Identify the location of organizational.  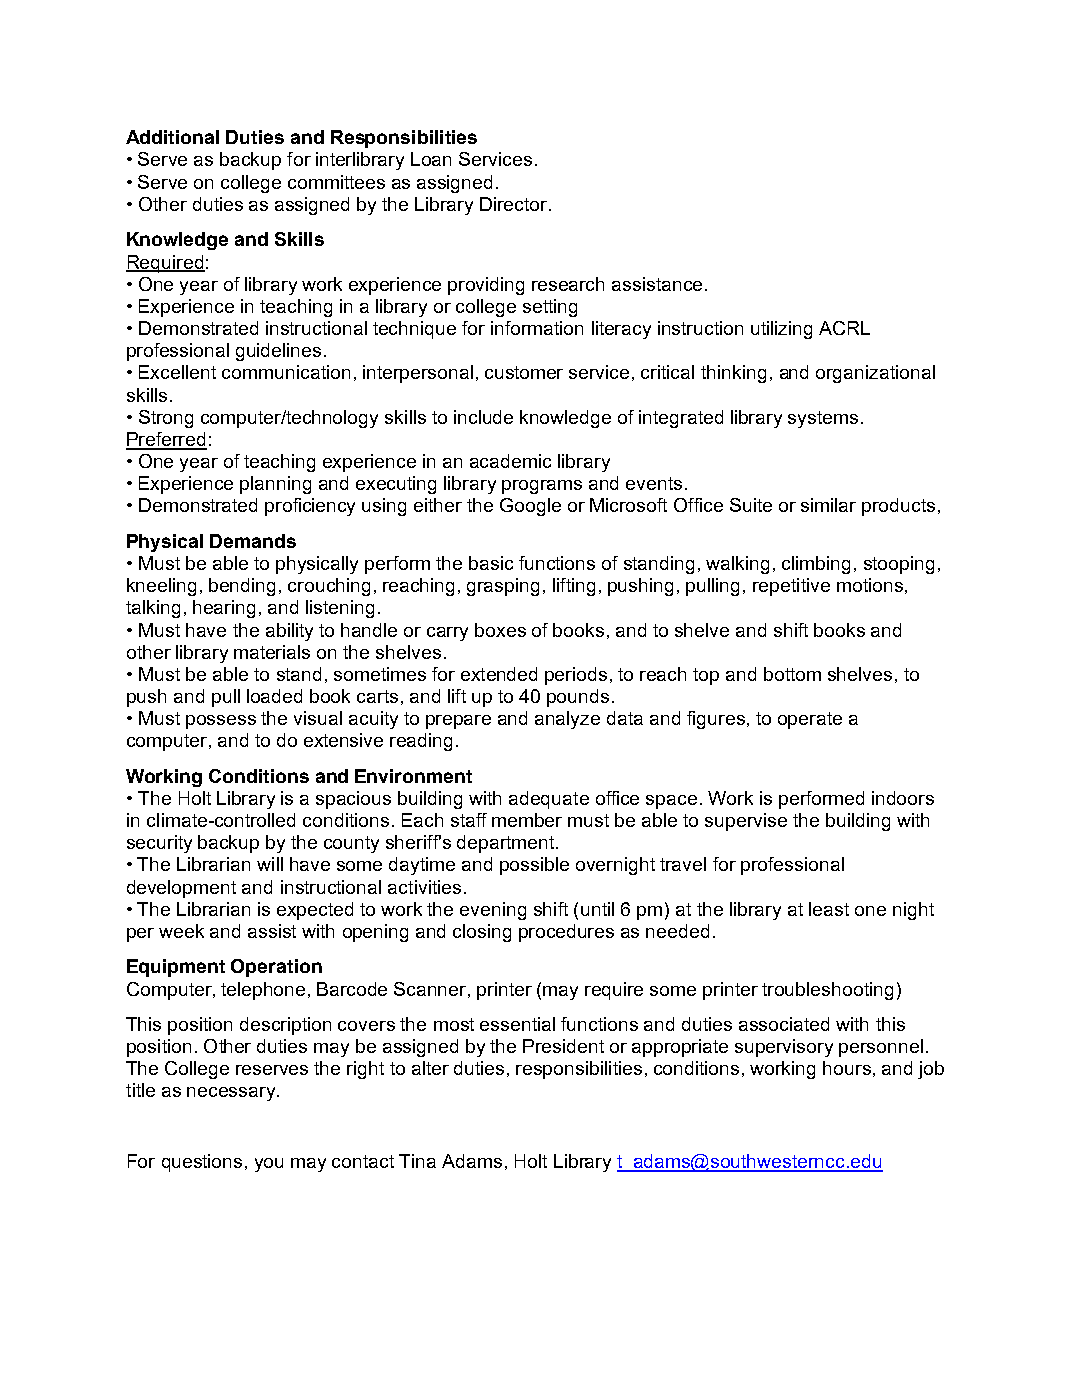
(875, 374).
